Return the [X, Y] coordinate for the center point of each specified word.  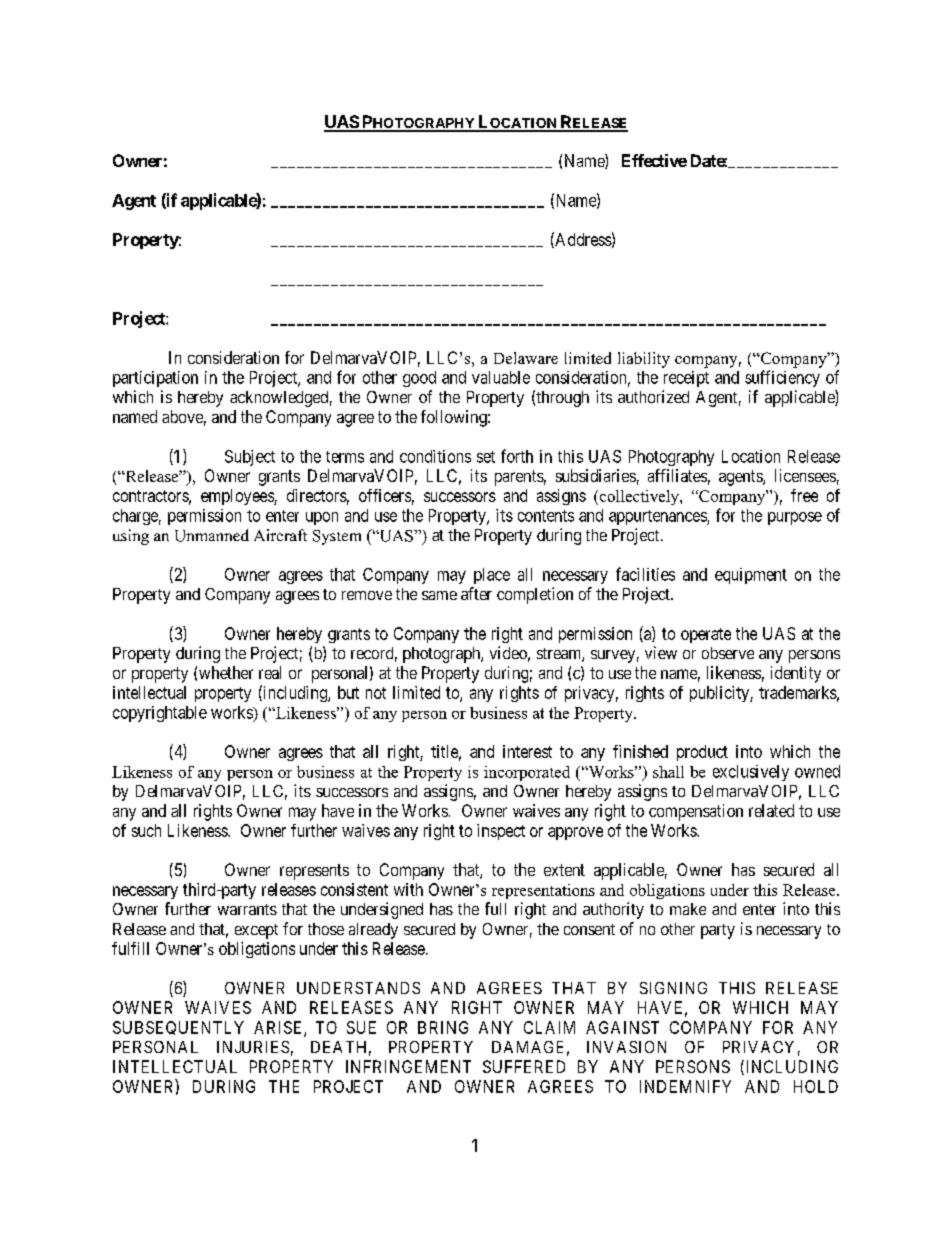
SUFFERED [524, 1066]
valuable [501, 377]
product [702, 753]
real [270, 672]
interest [527, 751]
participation [155, 379]
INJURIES [253, 1047]
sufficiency [782, 378]
